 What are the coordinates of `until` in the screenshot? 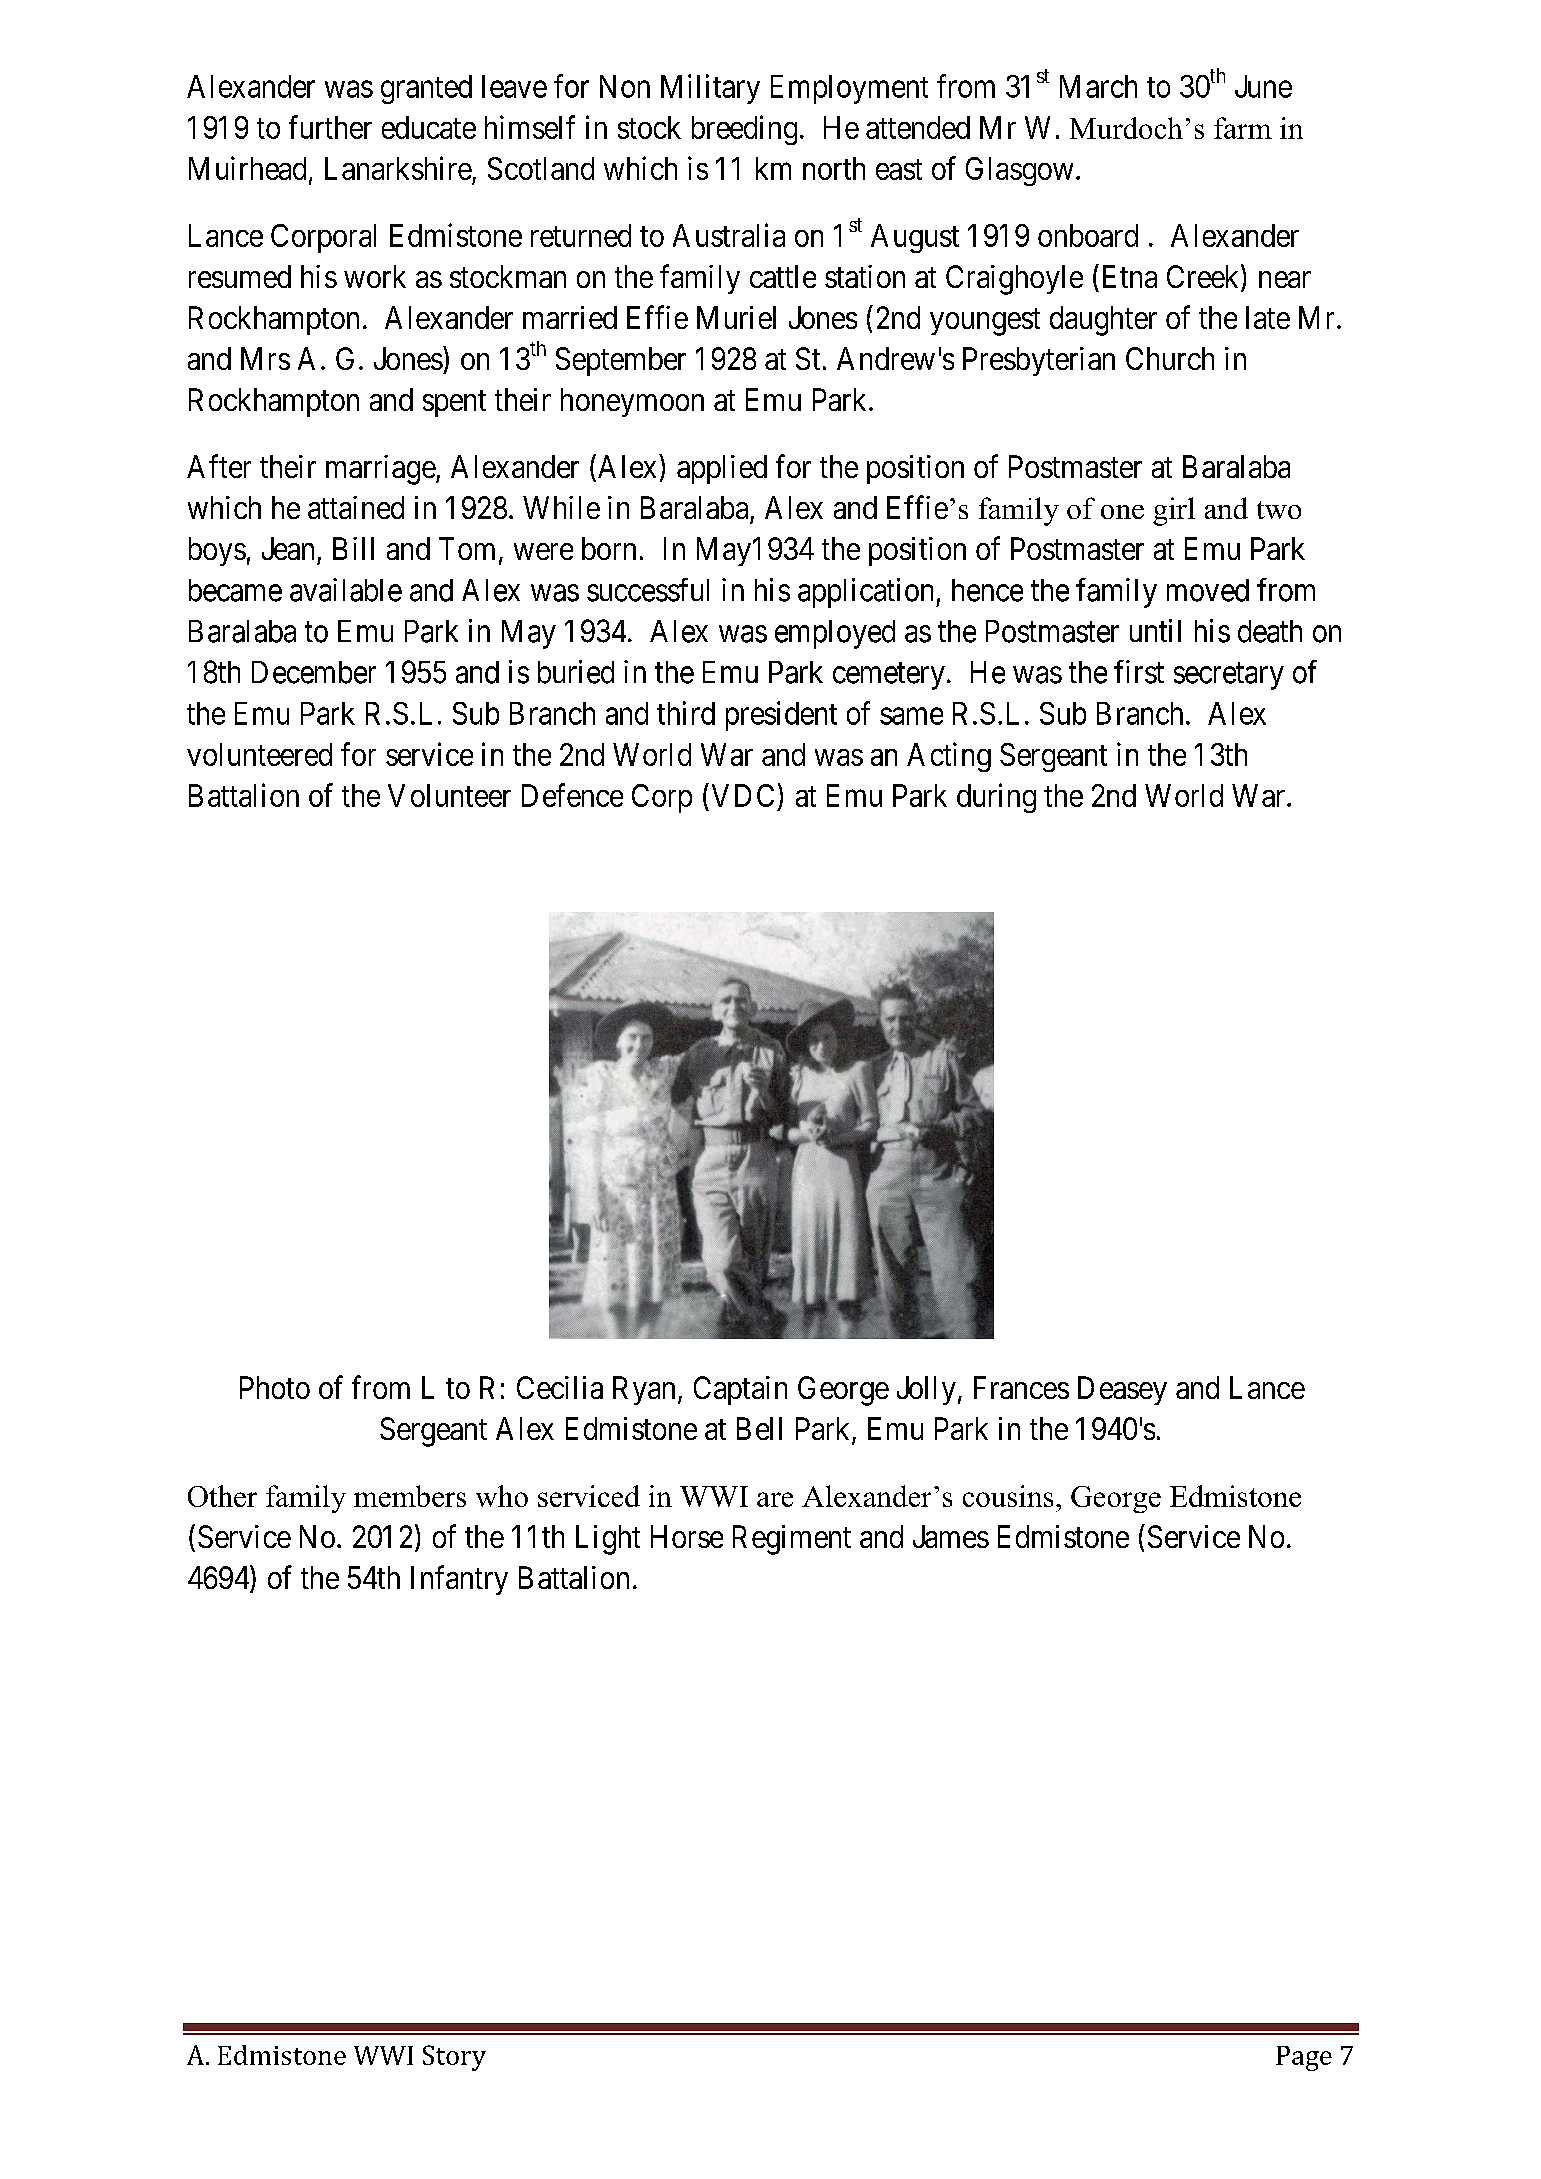 It's located at (1155, 630).
